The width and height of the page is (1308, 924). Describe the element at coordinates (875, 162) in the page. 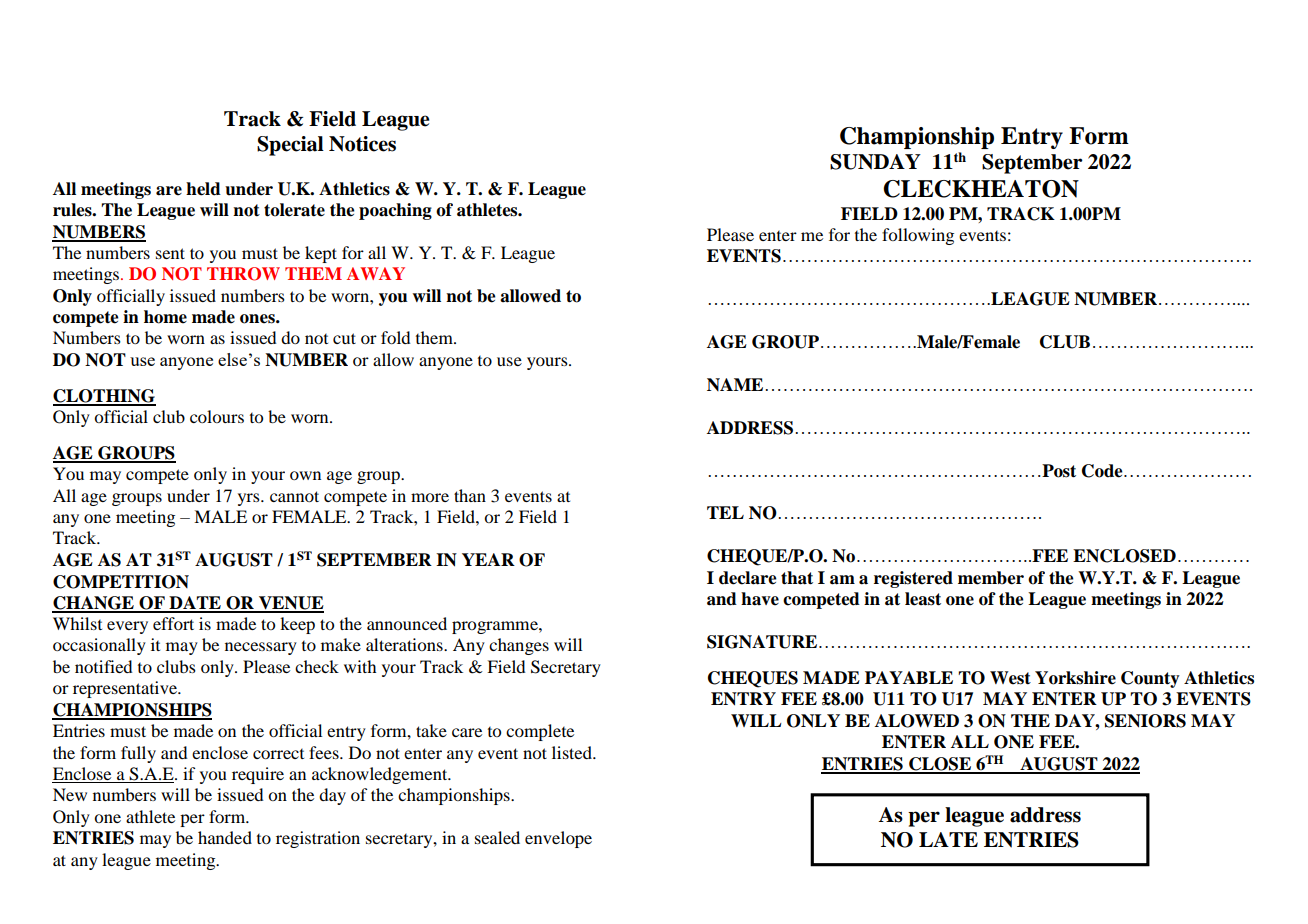

I see `SUNDAY` at that location.
